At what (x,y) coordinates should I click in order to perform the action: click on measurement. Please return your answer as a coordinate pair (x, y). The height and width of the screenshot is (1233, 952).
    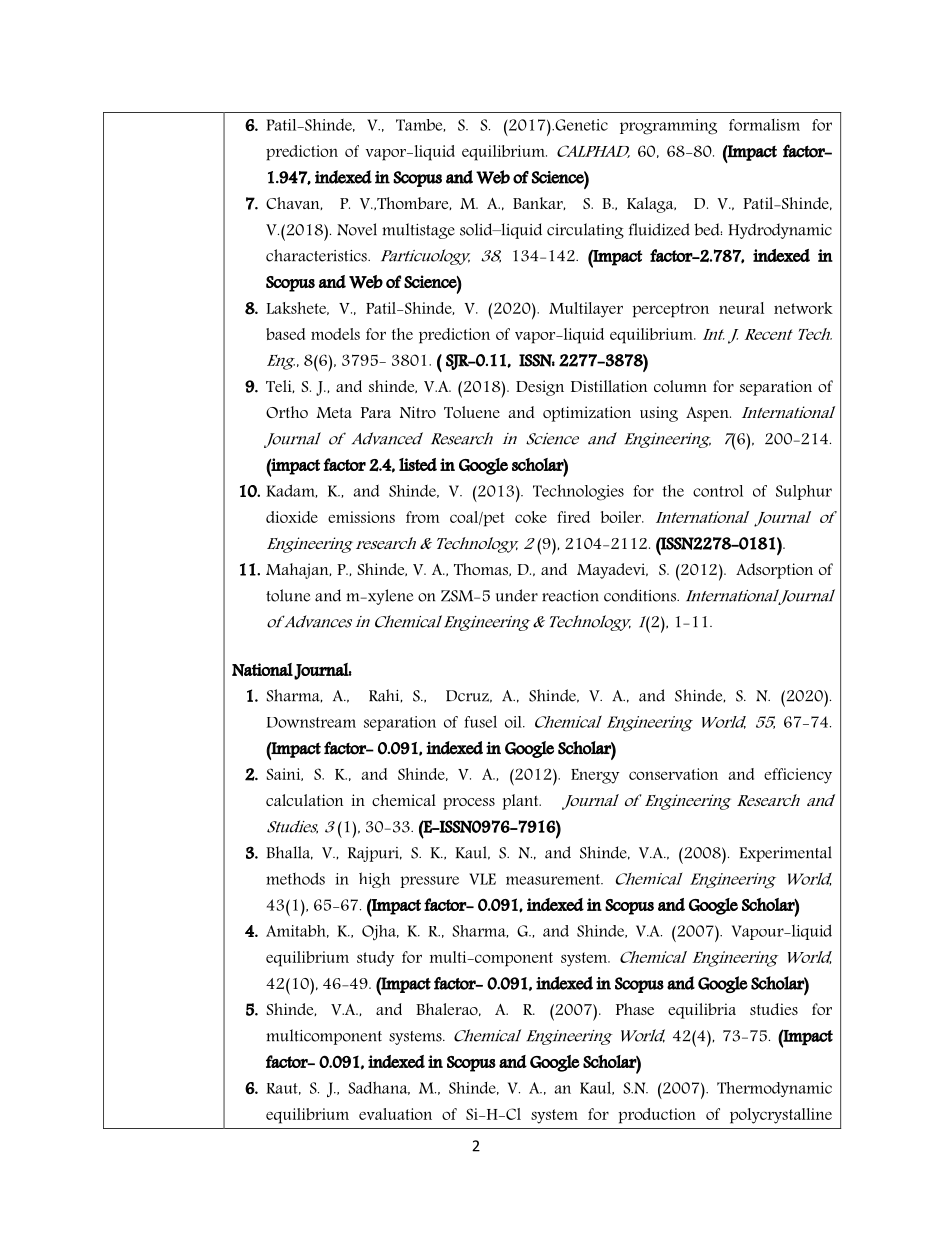
    Looking at the image, I should click on (554, 879).
